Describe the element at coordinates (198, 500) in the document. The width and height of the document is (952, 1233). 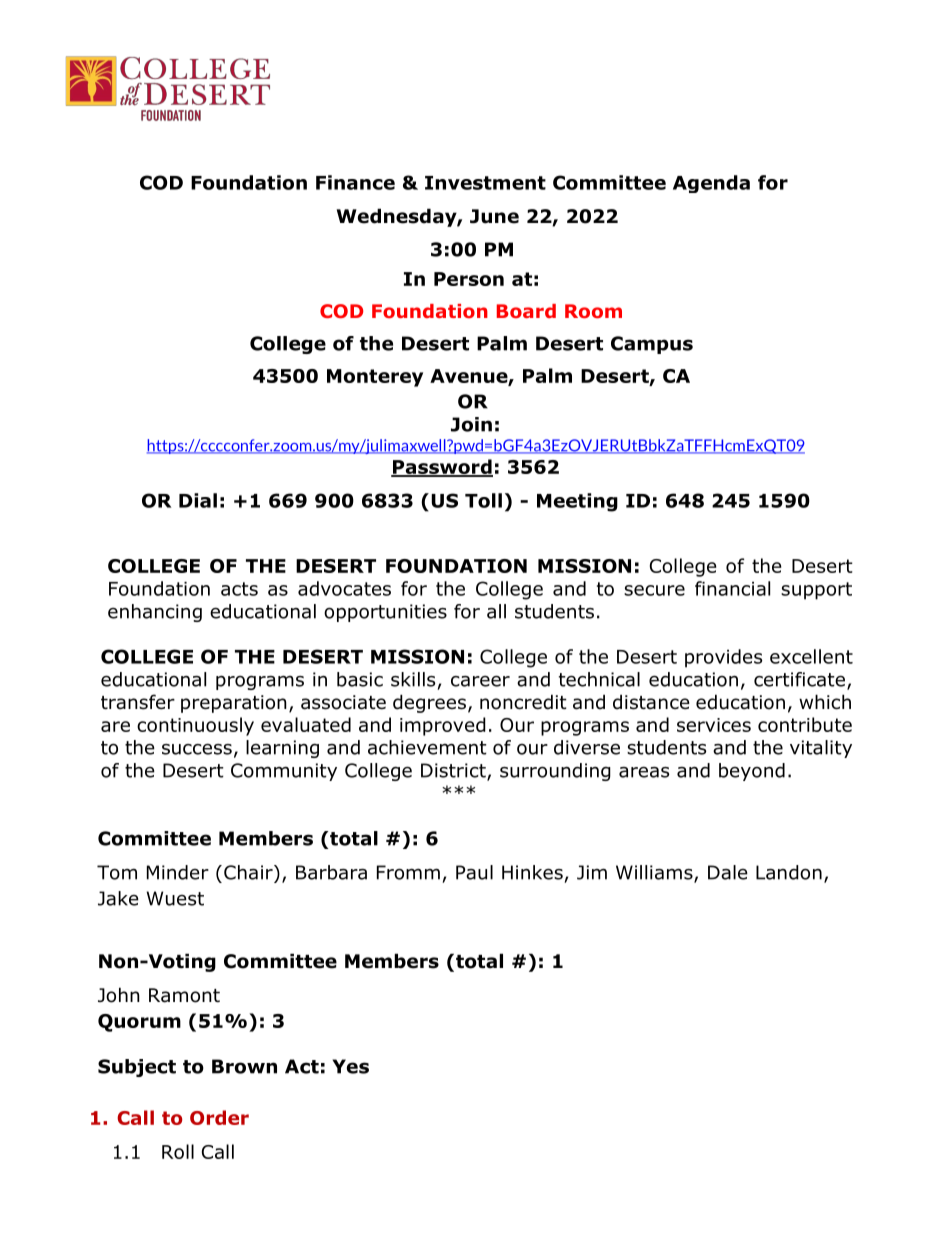
I see `Dial` at that location.
